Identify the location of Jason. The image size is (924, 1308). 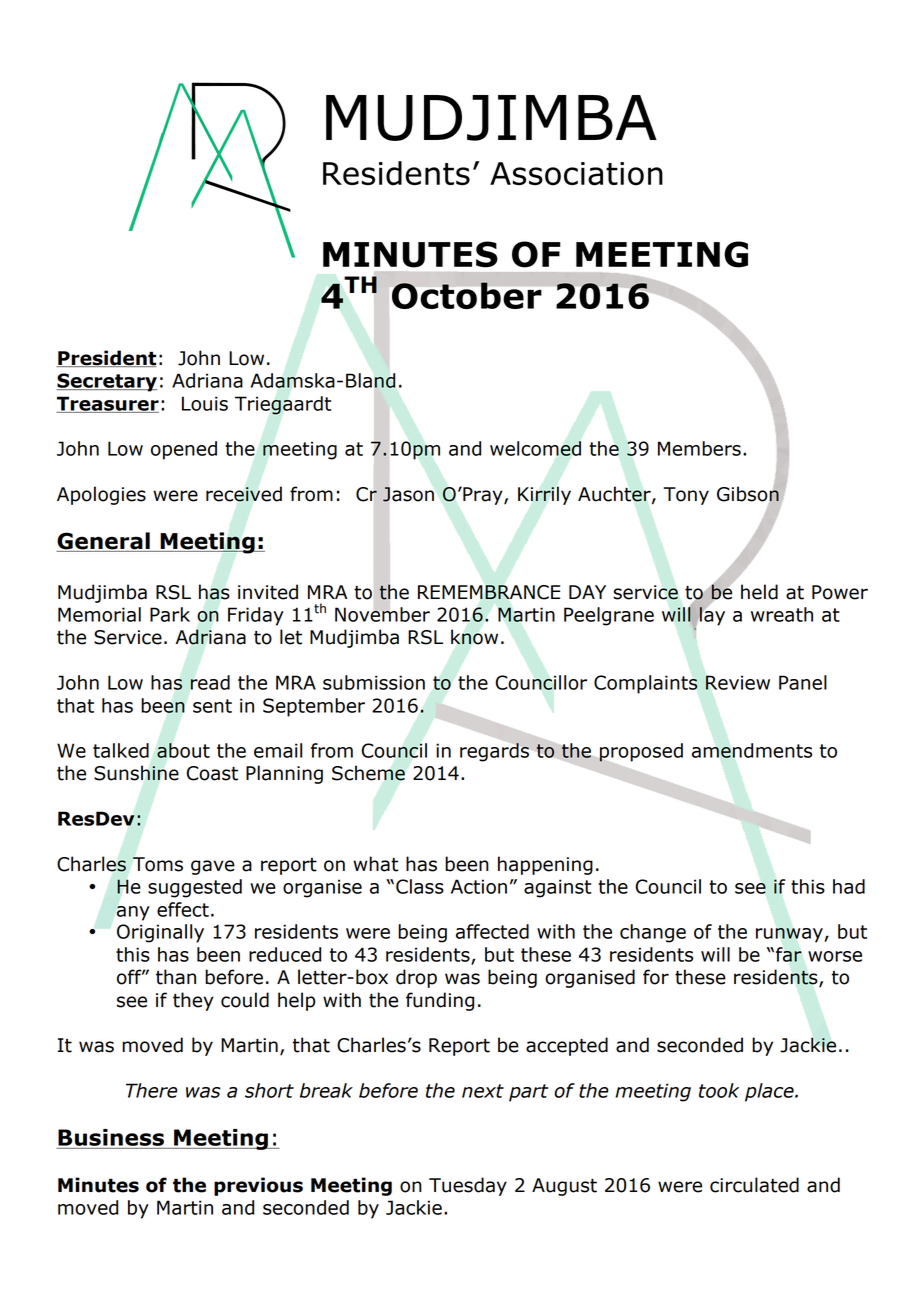
(408, 494).
